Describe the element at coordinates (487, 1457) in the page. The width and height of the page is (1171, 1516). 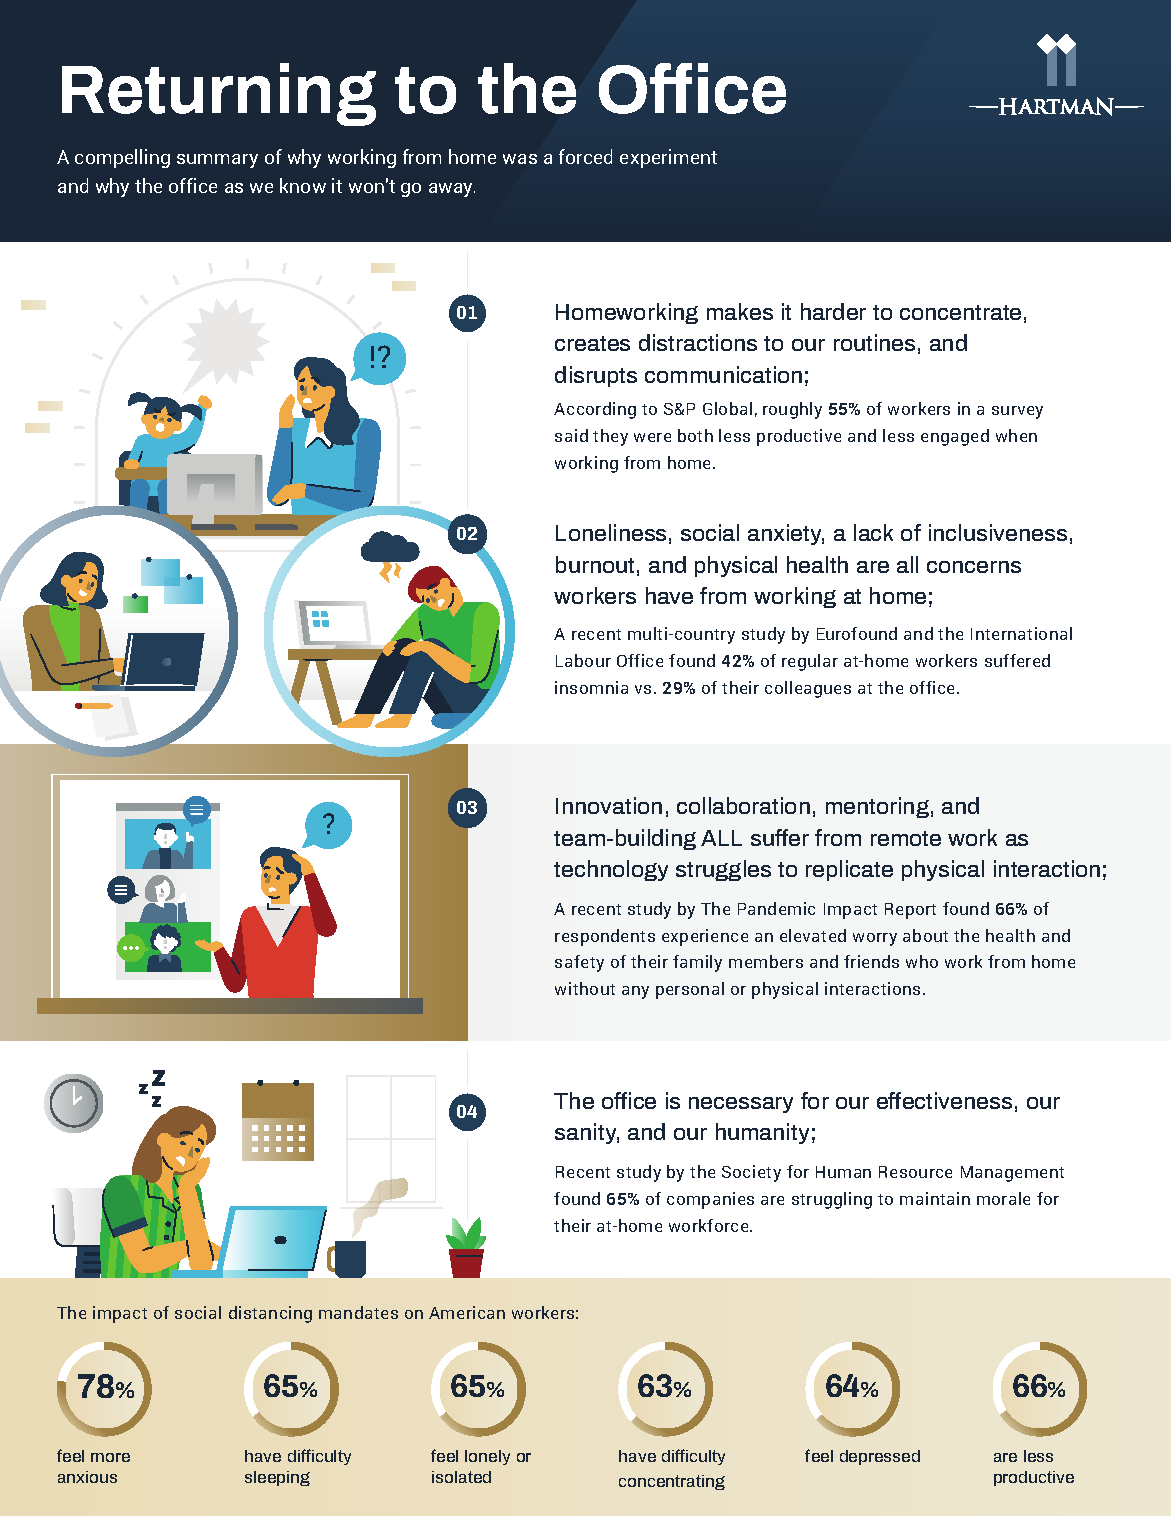
I see `lonely` at that location.
